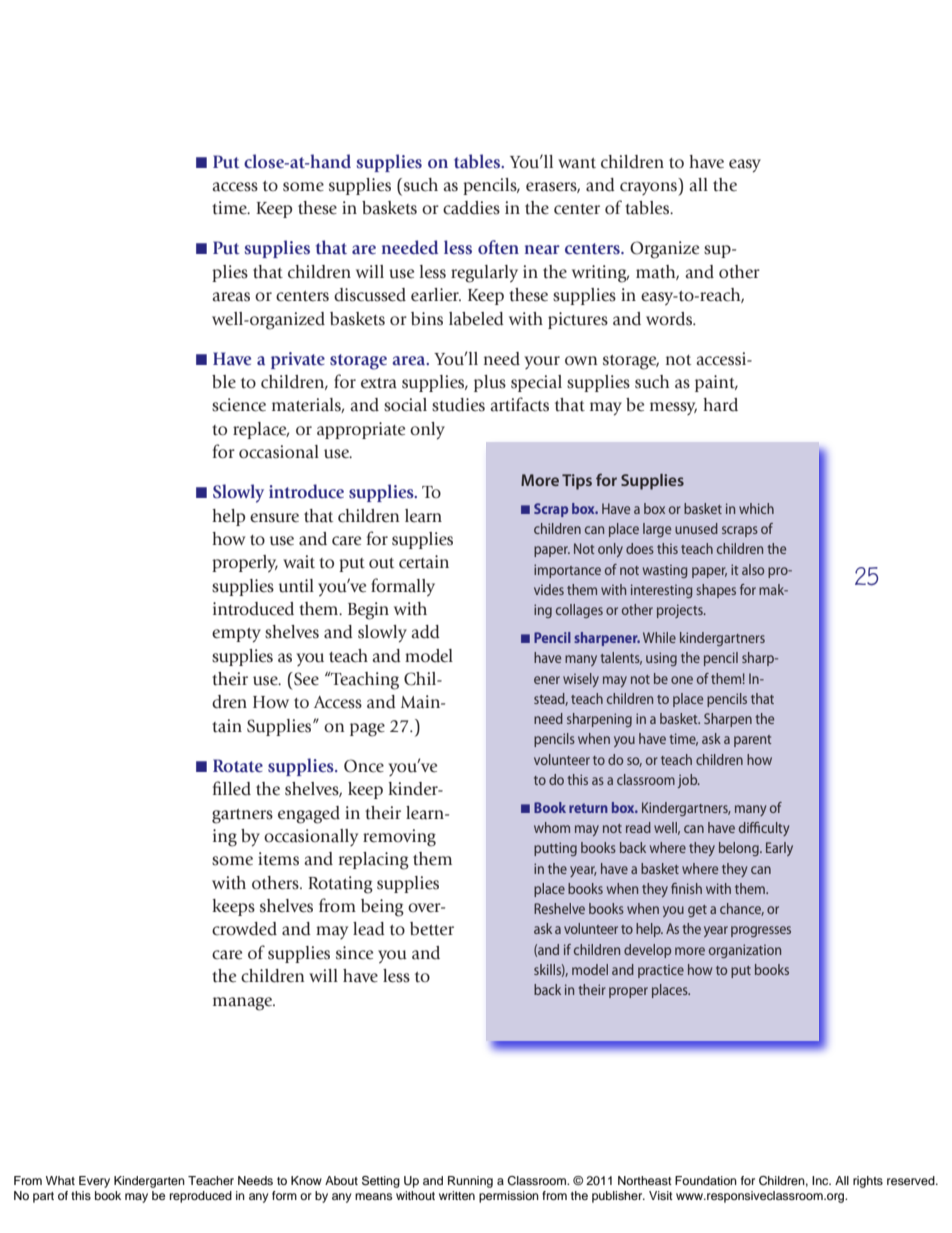  I want to click on page, so click(367, 730).
